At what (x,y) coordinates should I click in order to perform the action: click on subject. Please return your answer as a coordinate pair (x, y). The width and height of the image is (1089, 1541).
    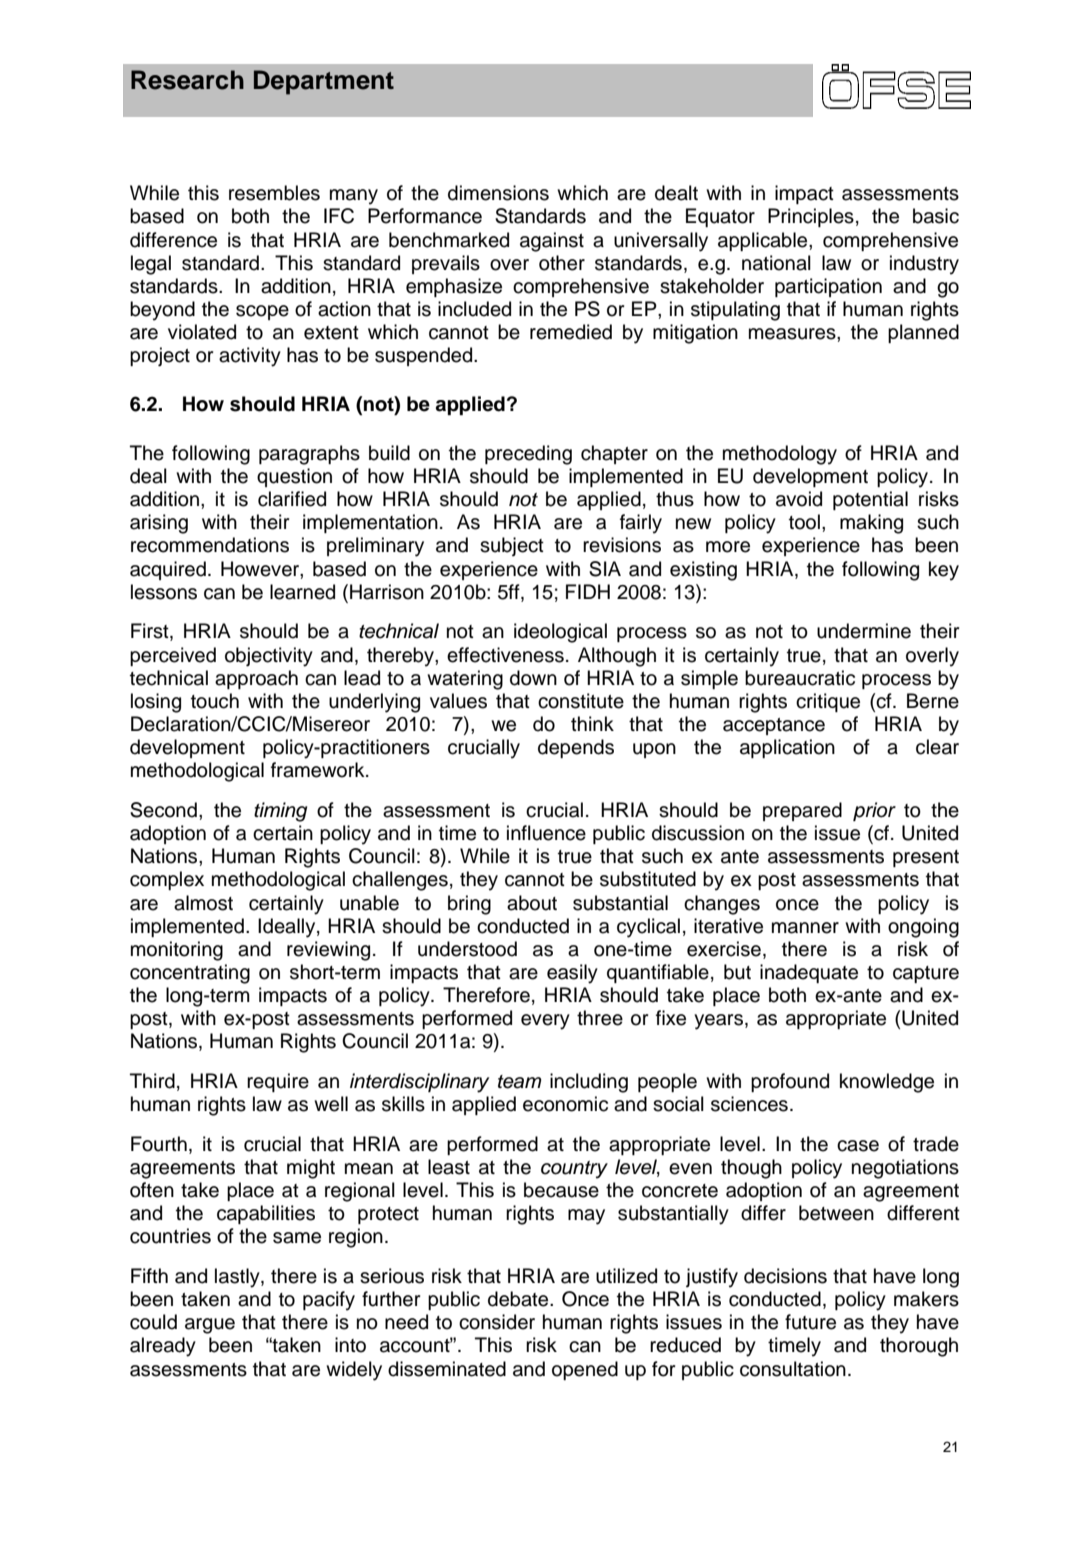
    Looking at the image, I should click on (512, 546).
